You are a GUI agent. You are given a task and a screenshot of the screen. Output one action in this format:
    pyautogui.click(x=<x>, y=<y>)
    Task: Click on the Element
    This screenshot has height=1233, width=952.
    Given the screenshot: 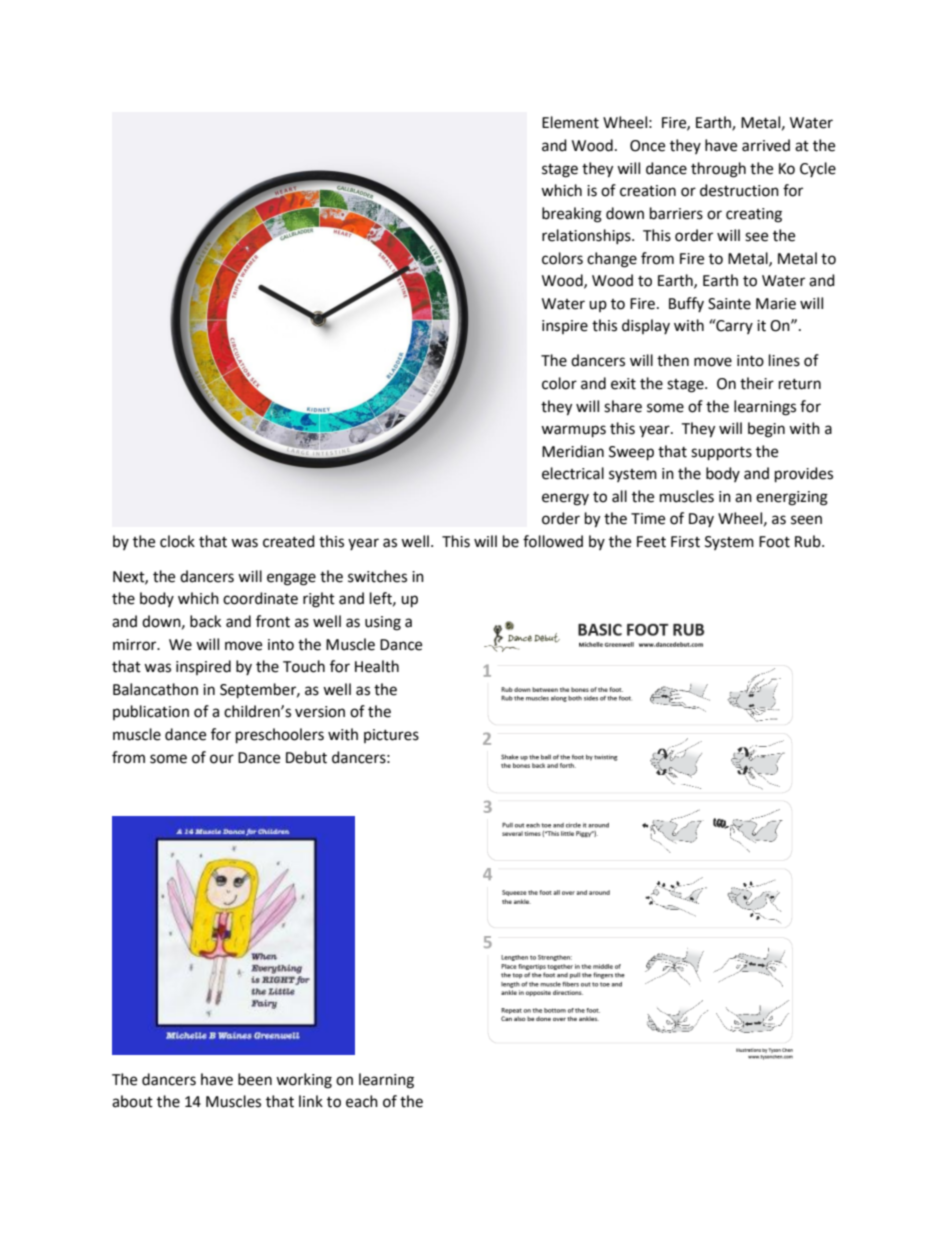 What is the action you would take?
    pyautogui.click(x=570, y=122)
